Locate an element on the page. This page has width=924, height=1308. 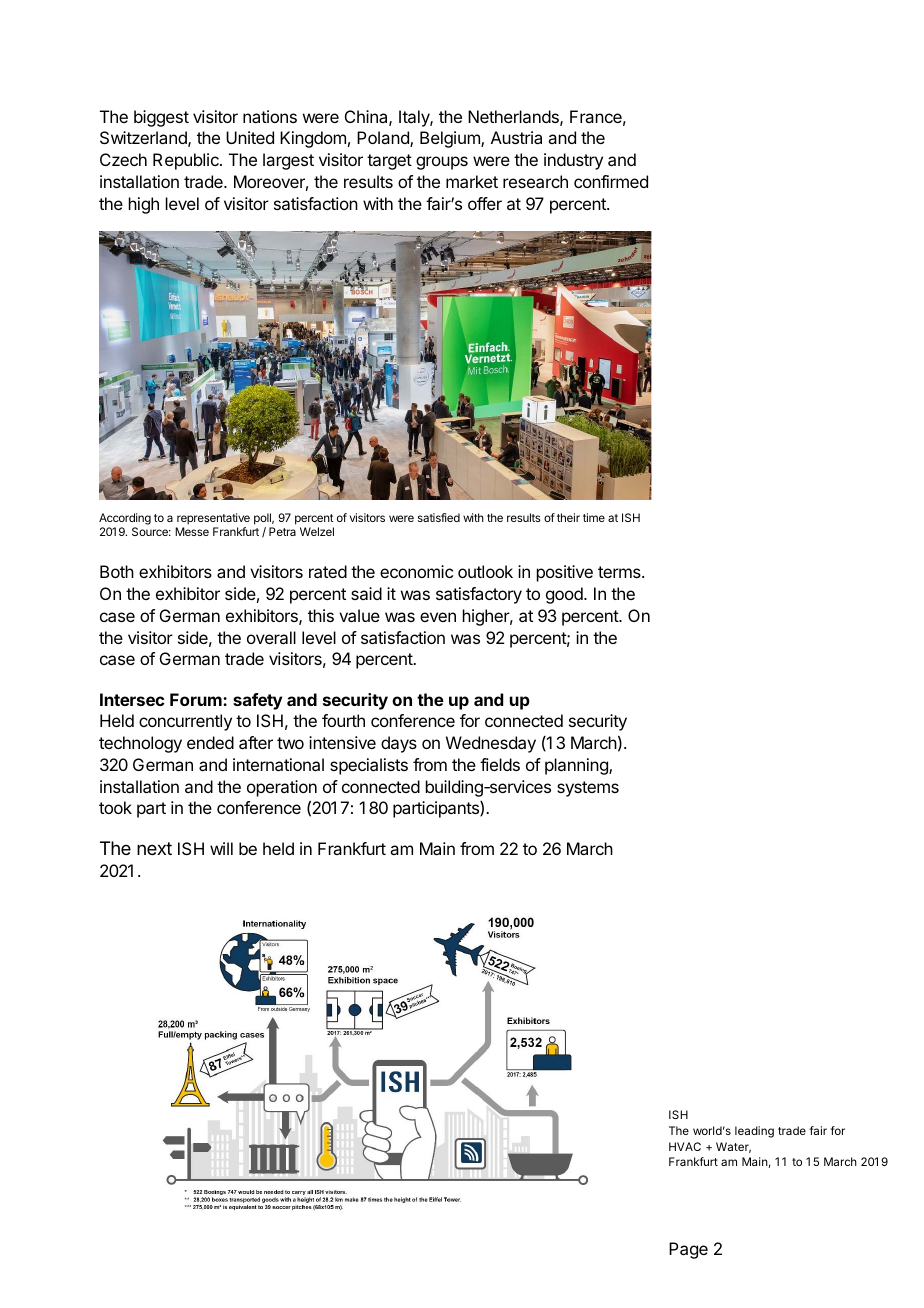
Forum is located at coordinates (197, 699).
